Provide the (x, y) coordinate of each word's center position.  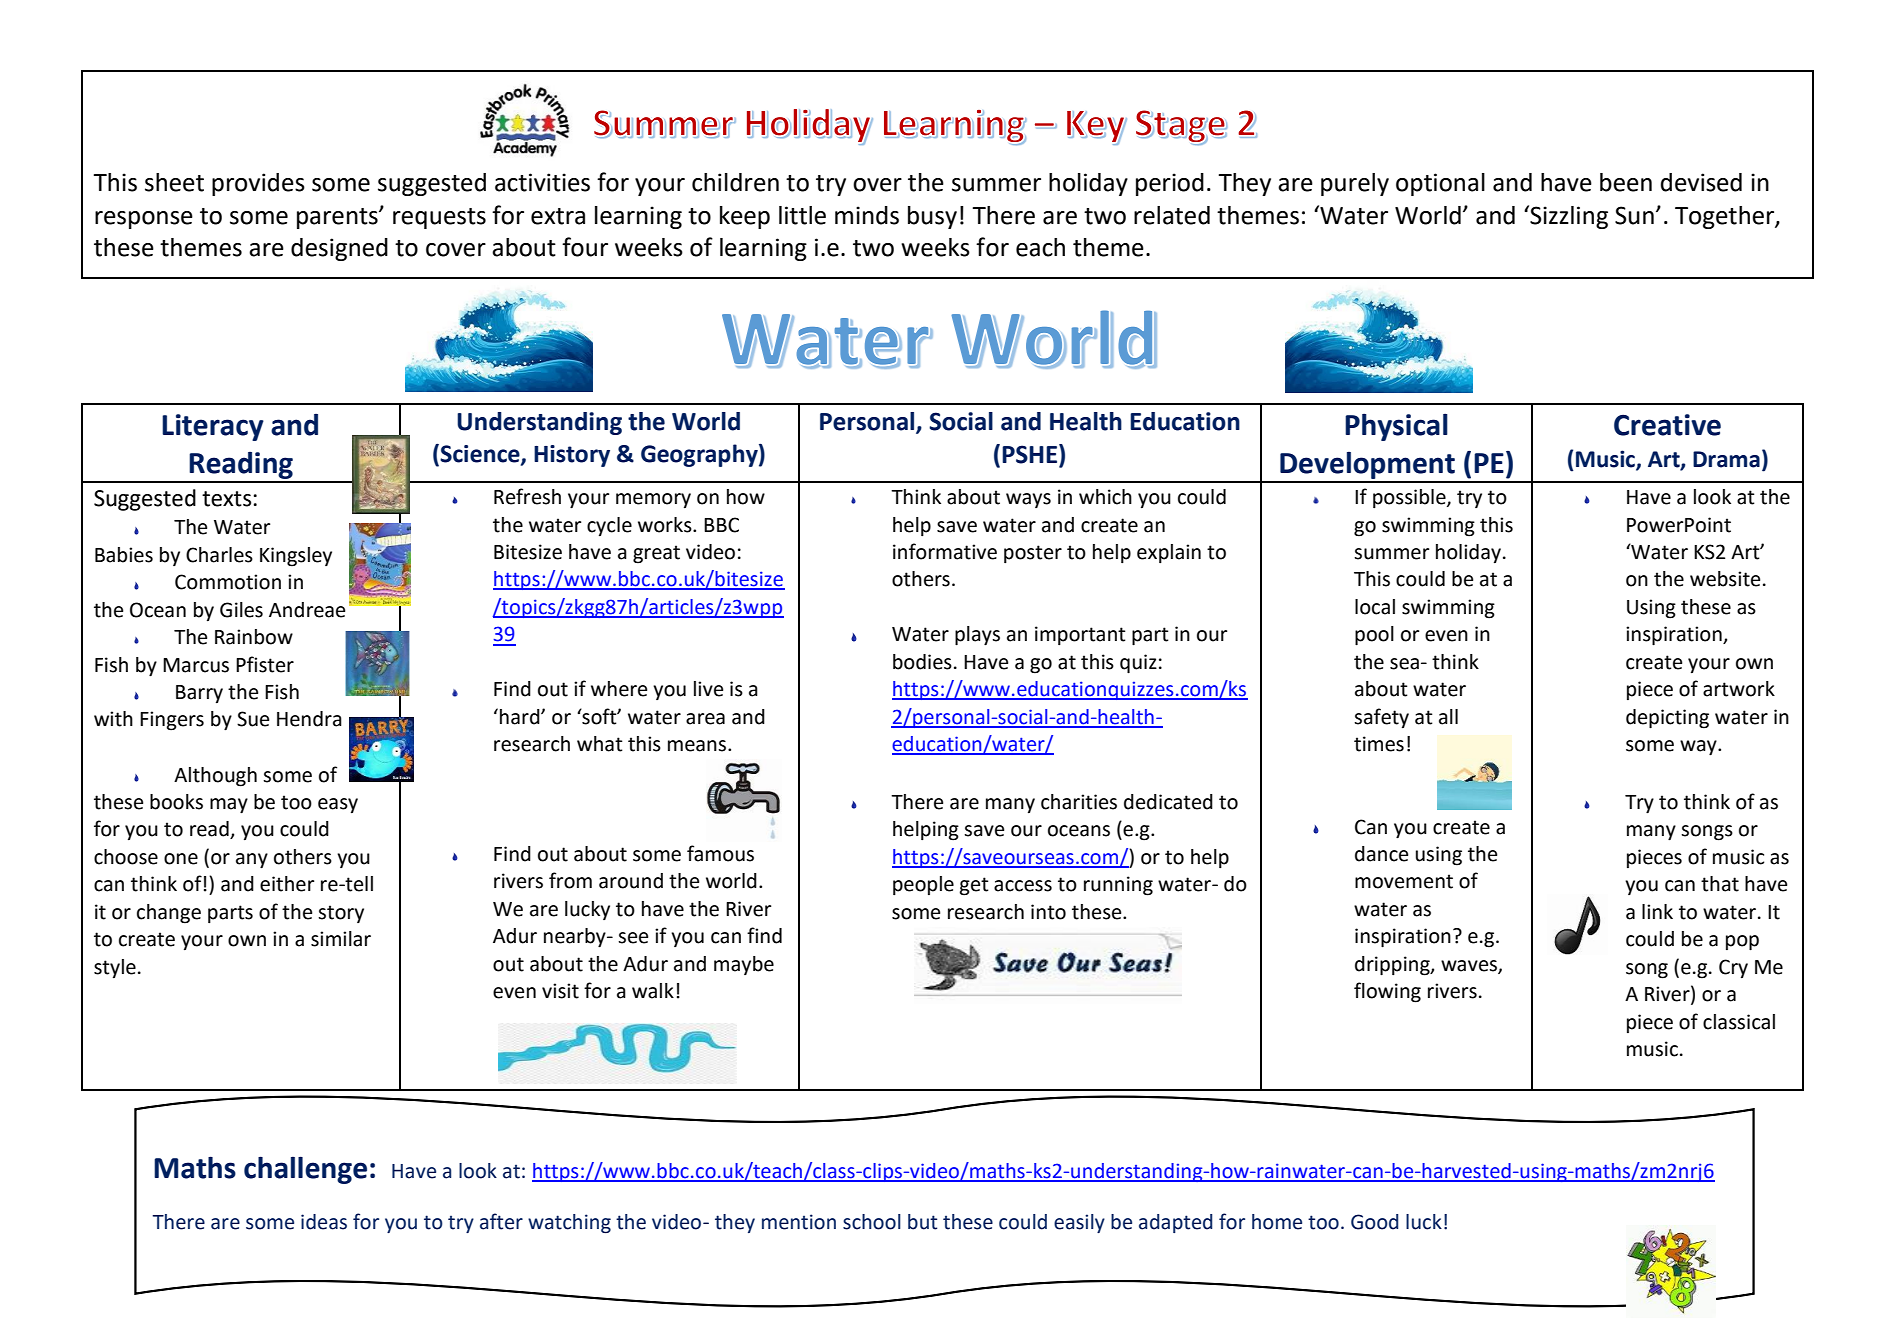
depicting (1667, 719)
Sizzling (1568, 217)
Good (1374, 1222)
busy (932, 217)
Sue (253, 719)
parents (338, 218)
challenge (305, 1170)
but (922, 1222)
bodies (922, 662)
